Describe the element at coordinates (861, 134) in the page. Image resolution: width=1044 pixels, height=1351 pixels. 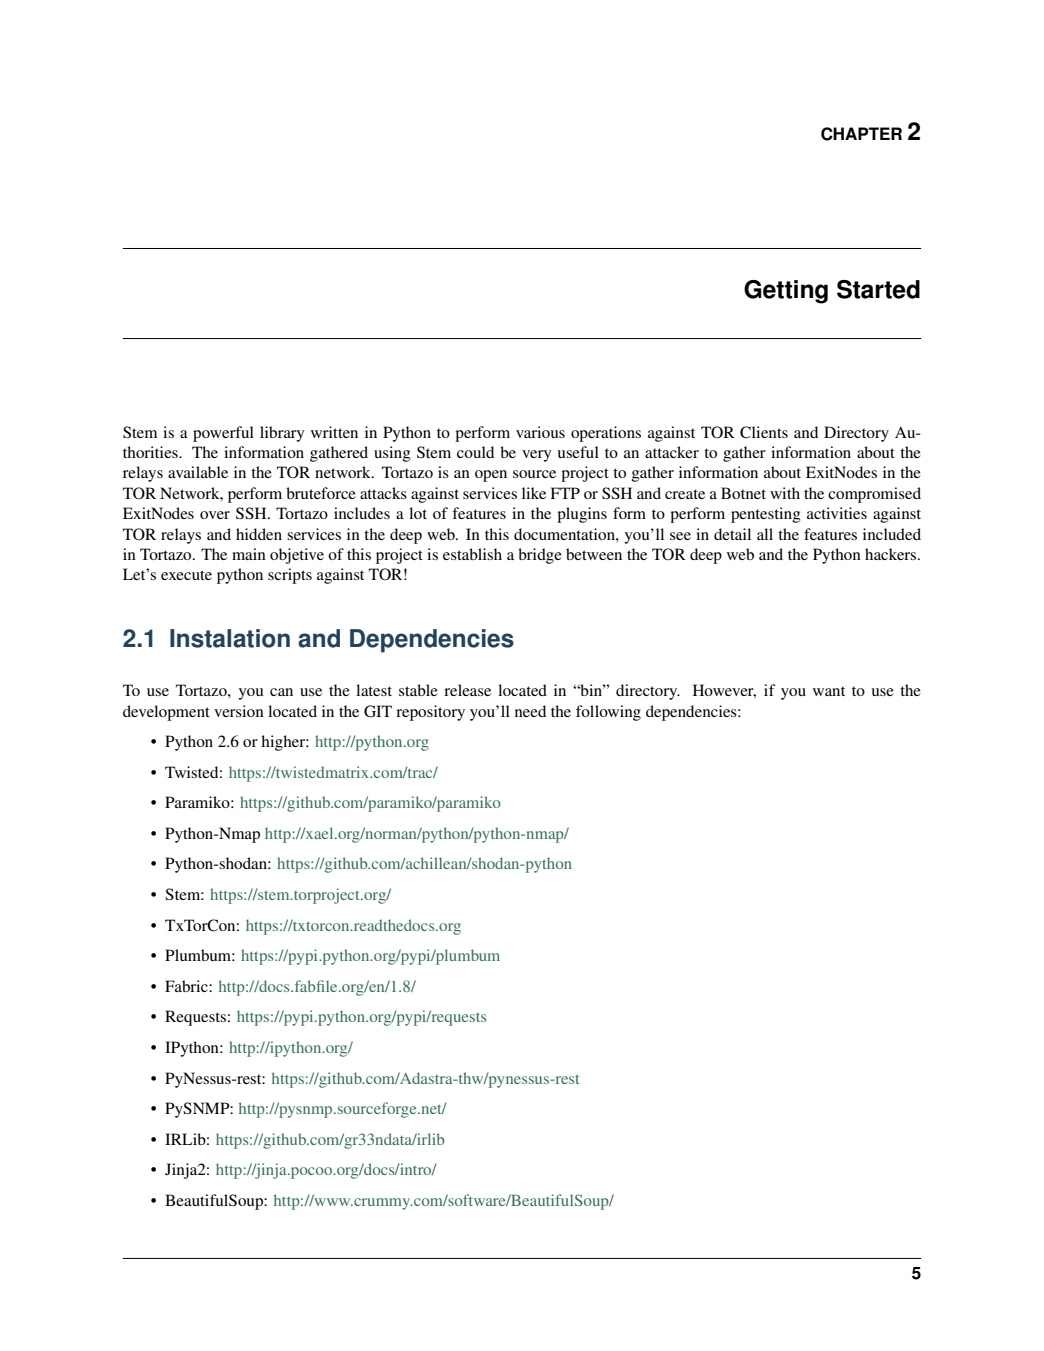
I see `CHAPTER` at that location.
